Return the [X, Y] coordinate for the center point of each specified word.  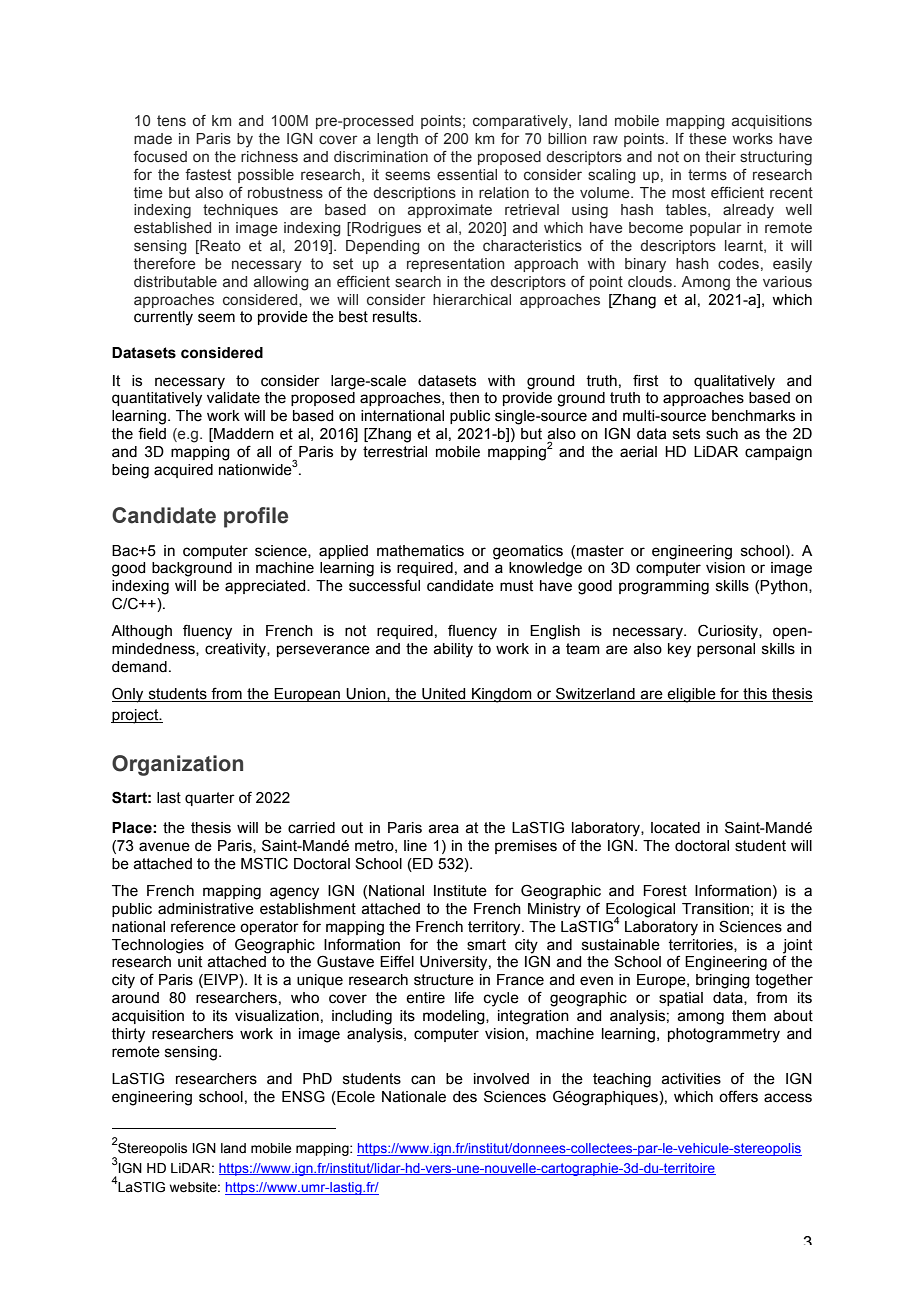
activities [691, 1079]
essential [467, 174]
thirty [128, 1035]
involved [501, 1079]
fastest [208, 174]
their [720, 156]
